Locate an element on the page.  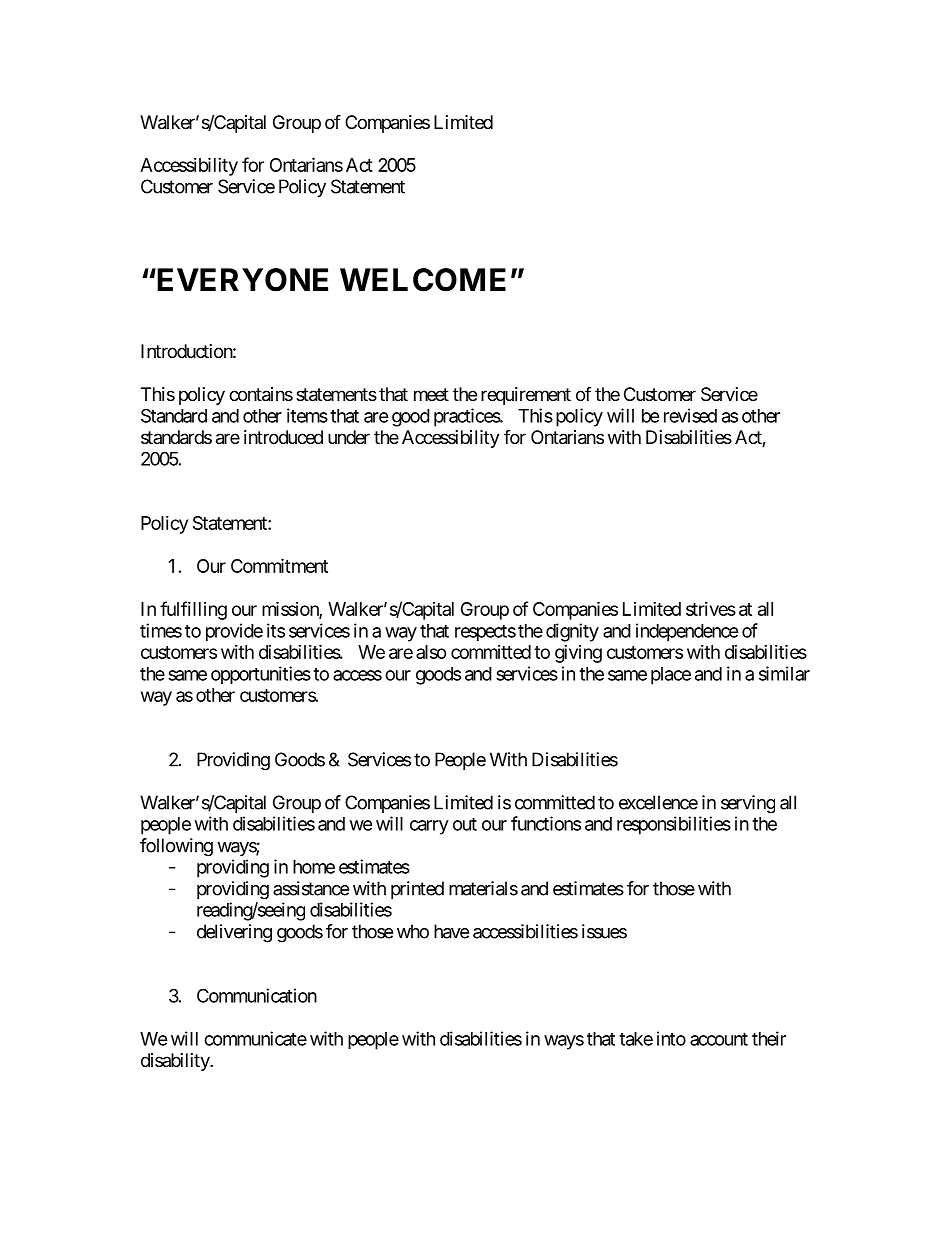
revised is located at coordinates (690, 415).
